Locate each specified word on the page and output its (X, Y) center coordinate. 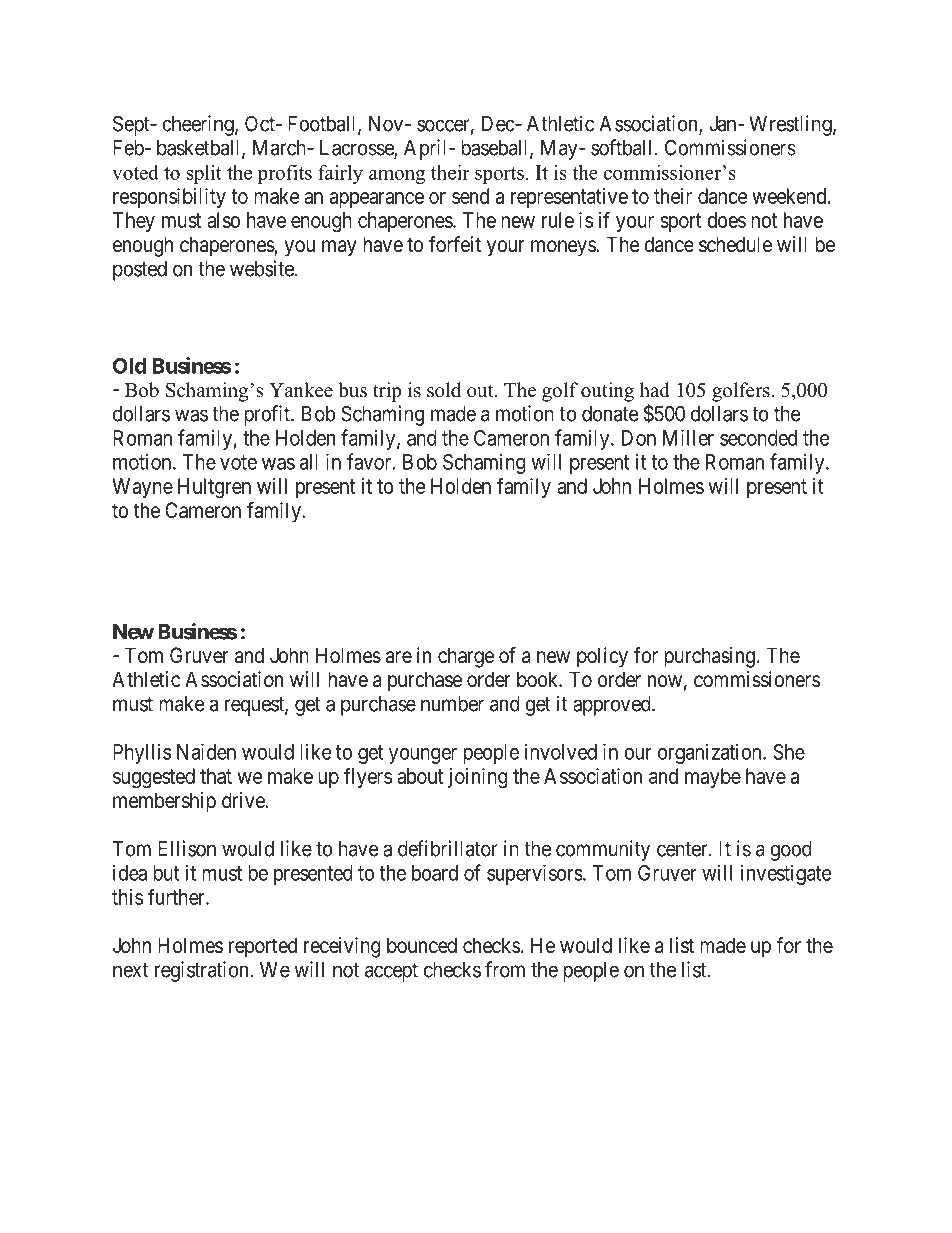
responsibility (169, 198)
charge (466, 657)
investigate (786, 875)
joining (478, 778)
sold (444, 390)
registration (203, 971)
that (216, 776)
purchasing (709, 657)
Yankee (301, 390)
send (470, 196)
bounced (422, 945)
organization (711, 753)
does (726, 220)
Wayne (142, 488)
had (655, 390)
